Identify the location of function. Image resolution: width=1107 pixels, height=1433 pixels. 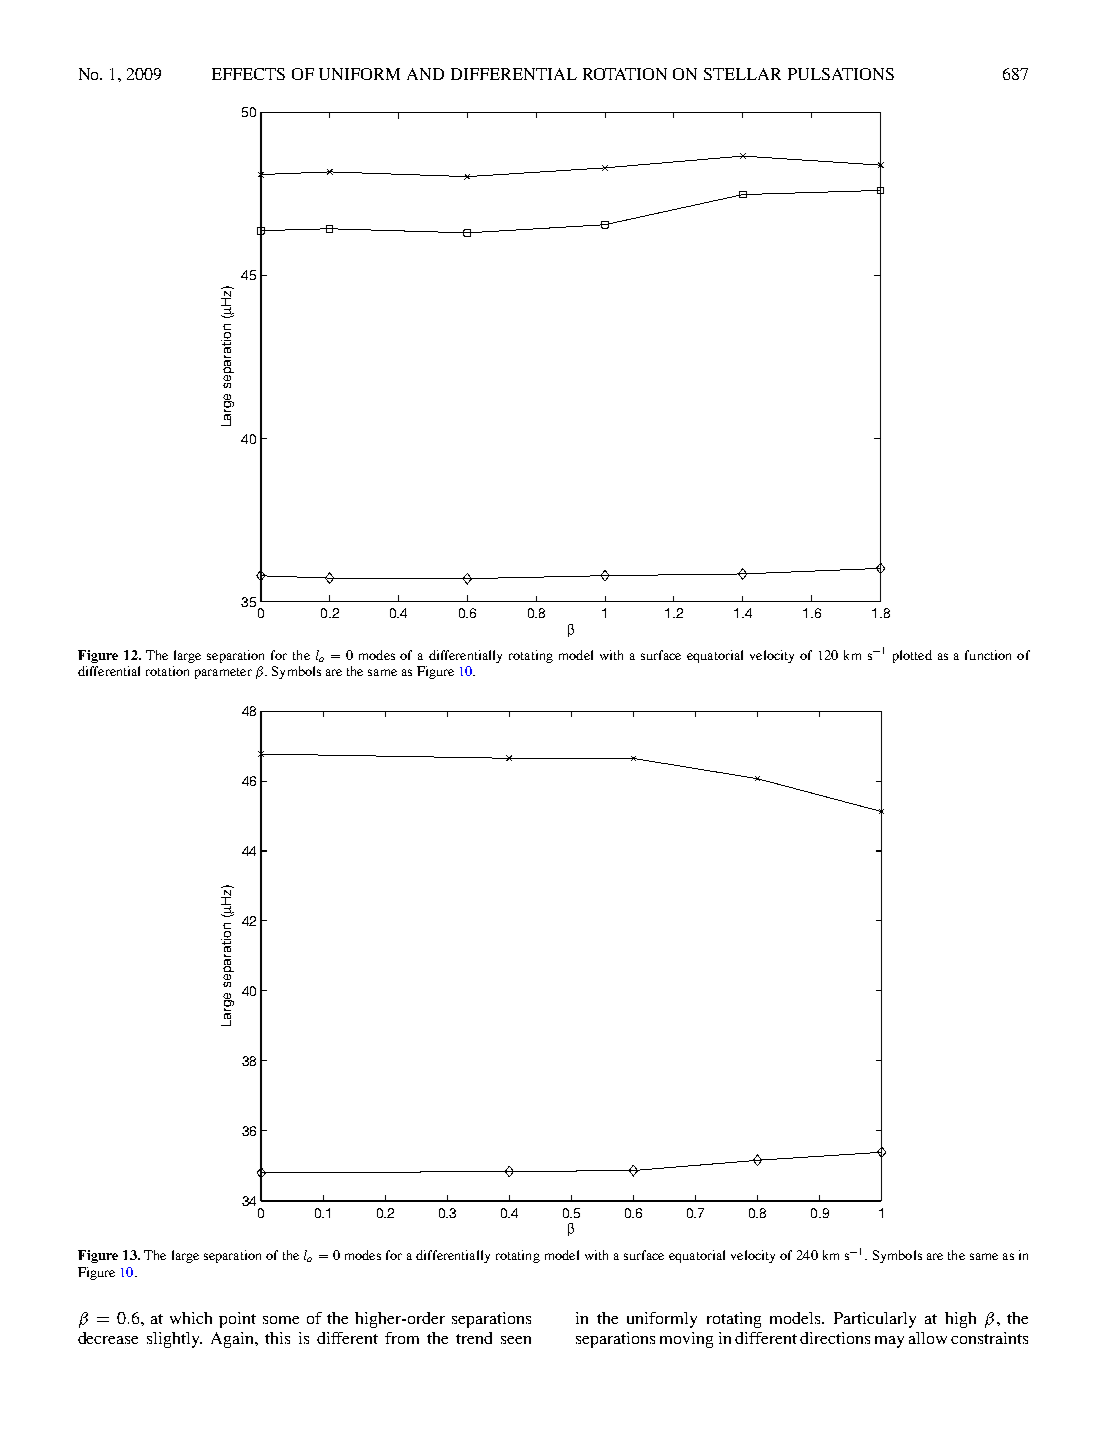
(988, 655).
